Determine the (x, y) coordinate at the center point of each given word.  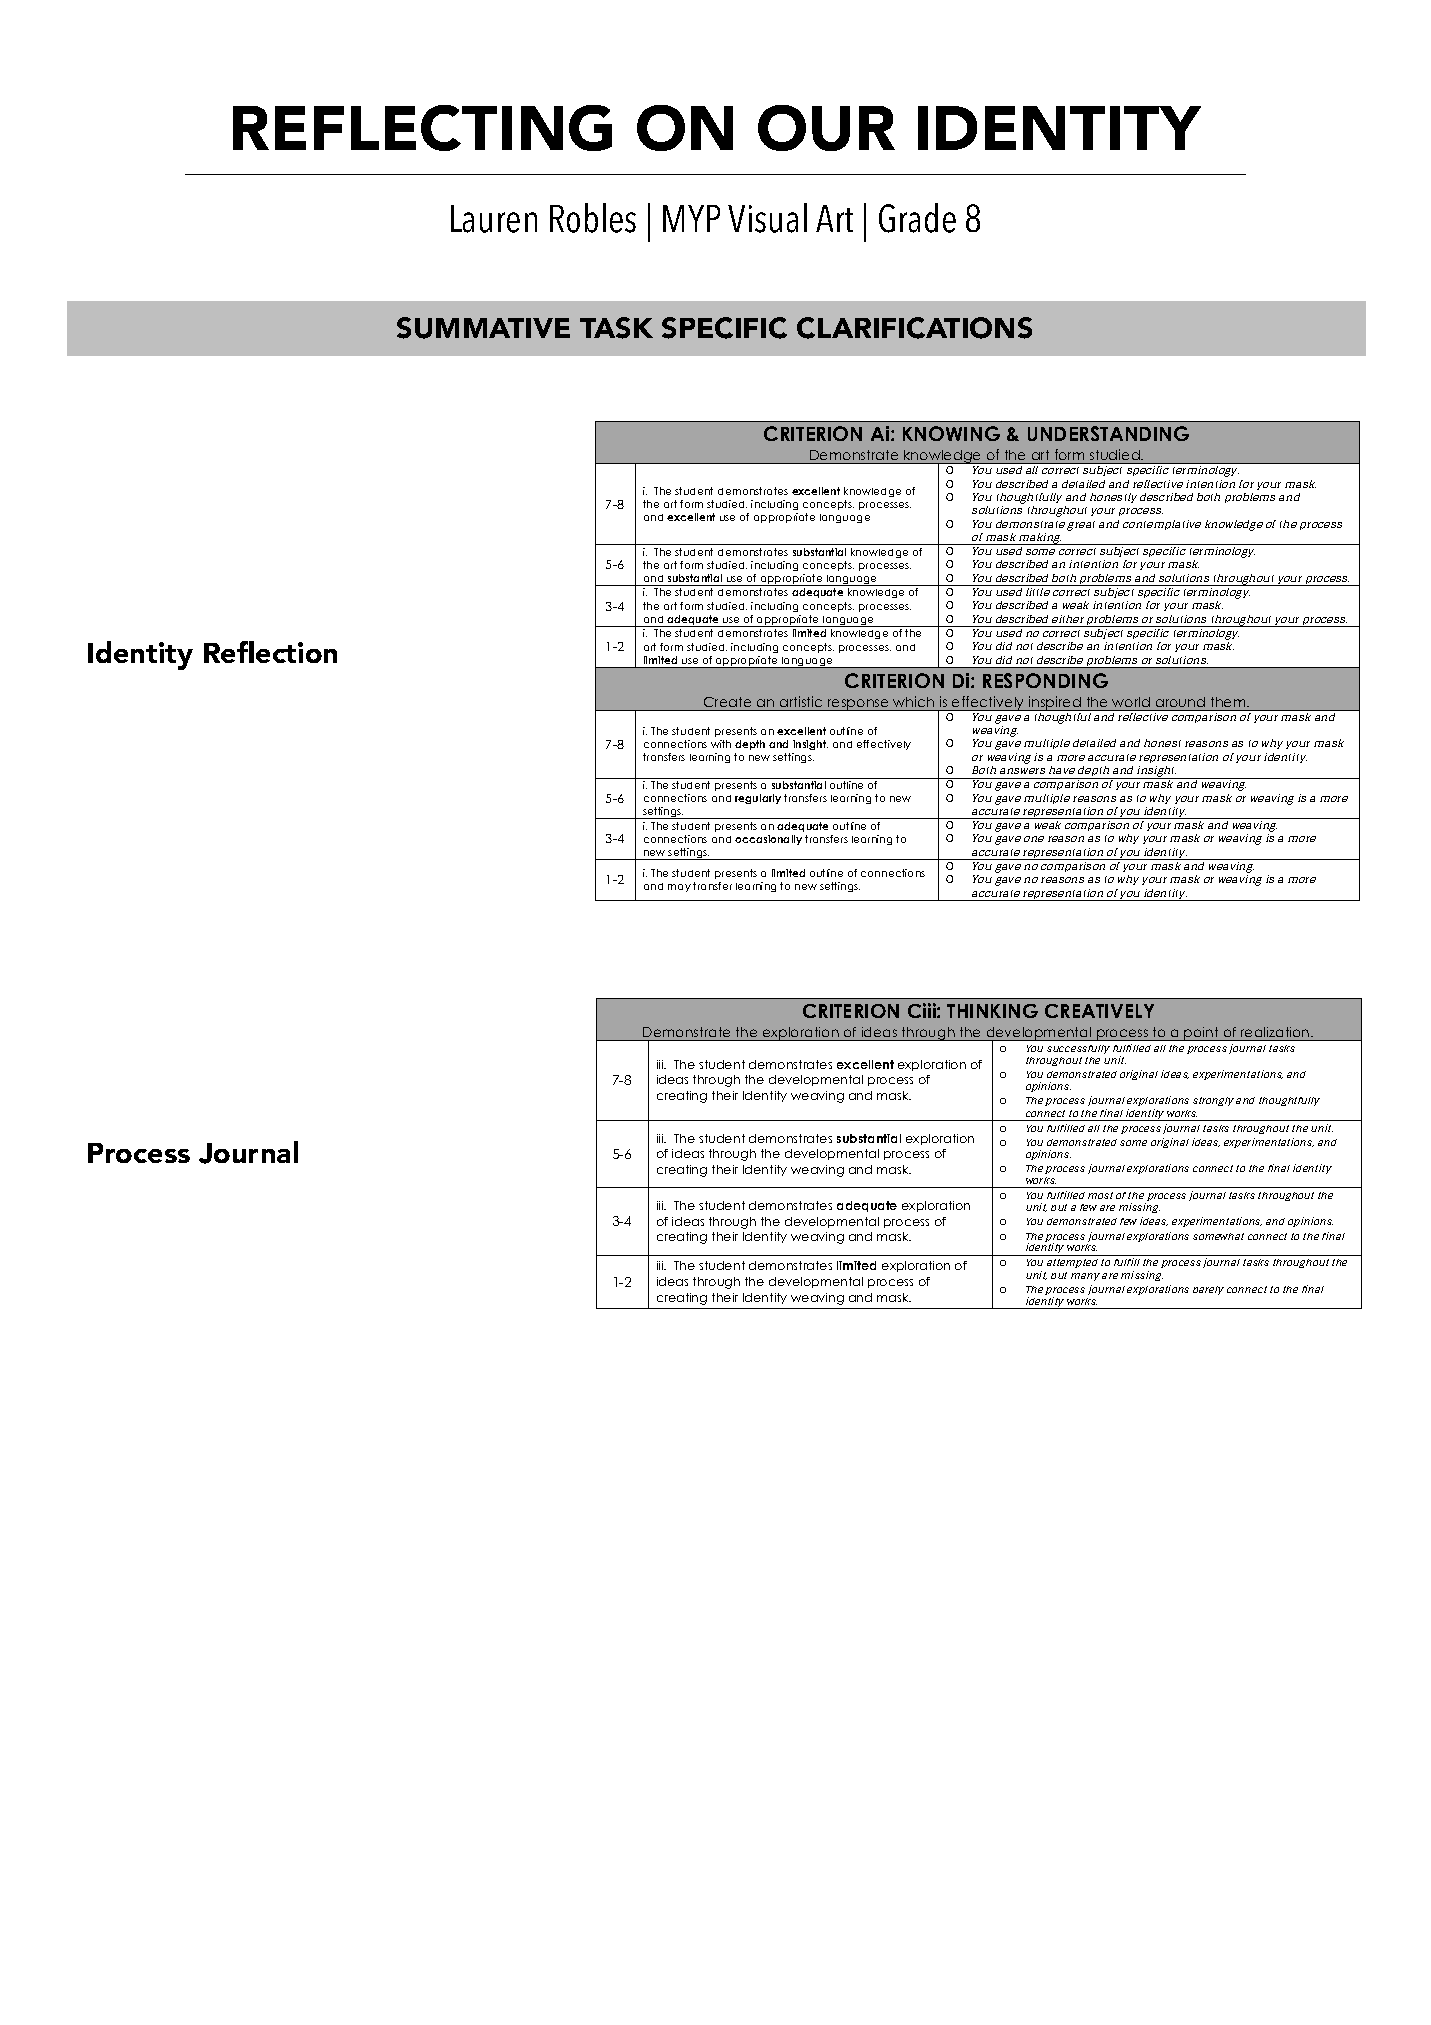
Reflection (270, 652)
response (858, 705)
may (679, 888)
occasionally (768, 840)
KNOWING (951, 433)
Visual (767, 218)
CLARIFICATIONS (914, 328)
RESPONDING (1045, 680)
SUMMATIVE (483, 328)
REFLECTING (422, 128)
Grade (917, 218)
